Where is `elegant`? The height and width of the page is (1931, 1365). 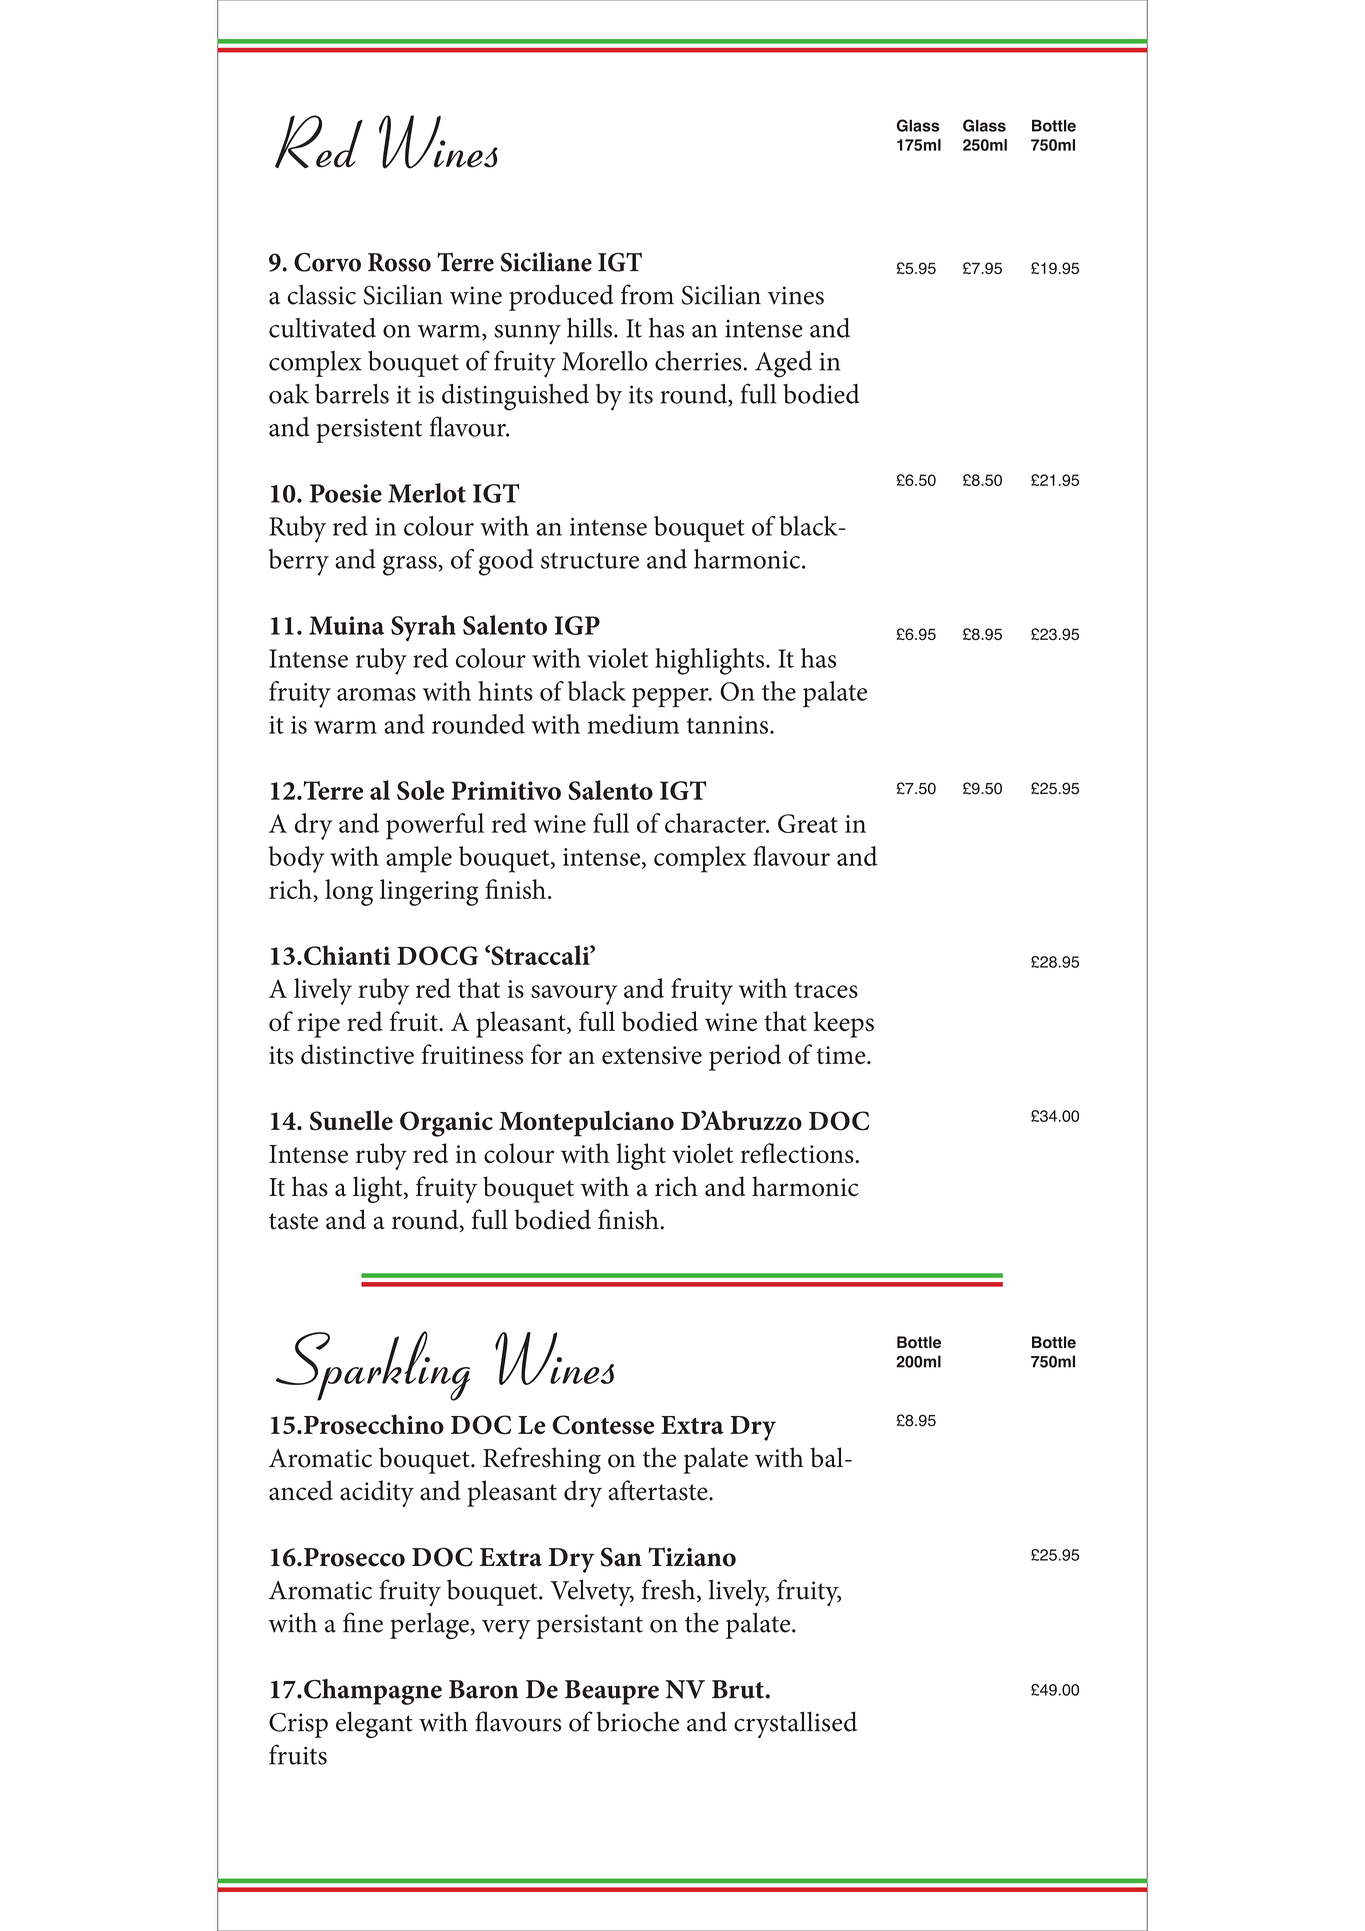 elegant is located at coordinates (374, 1724).
